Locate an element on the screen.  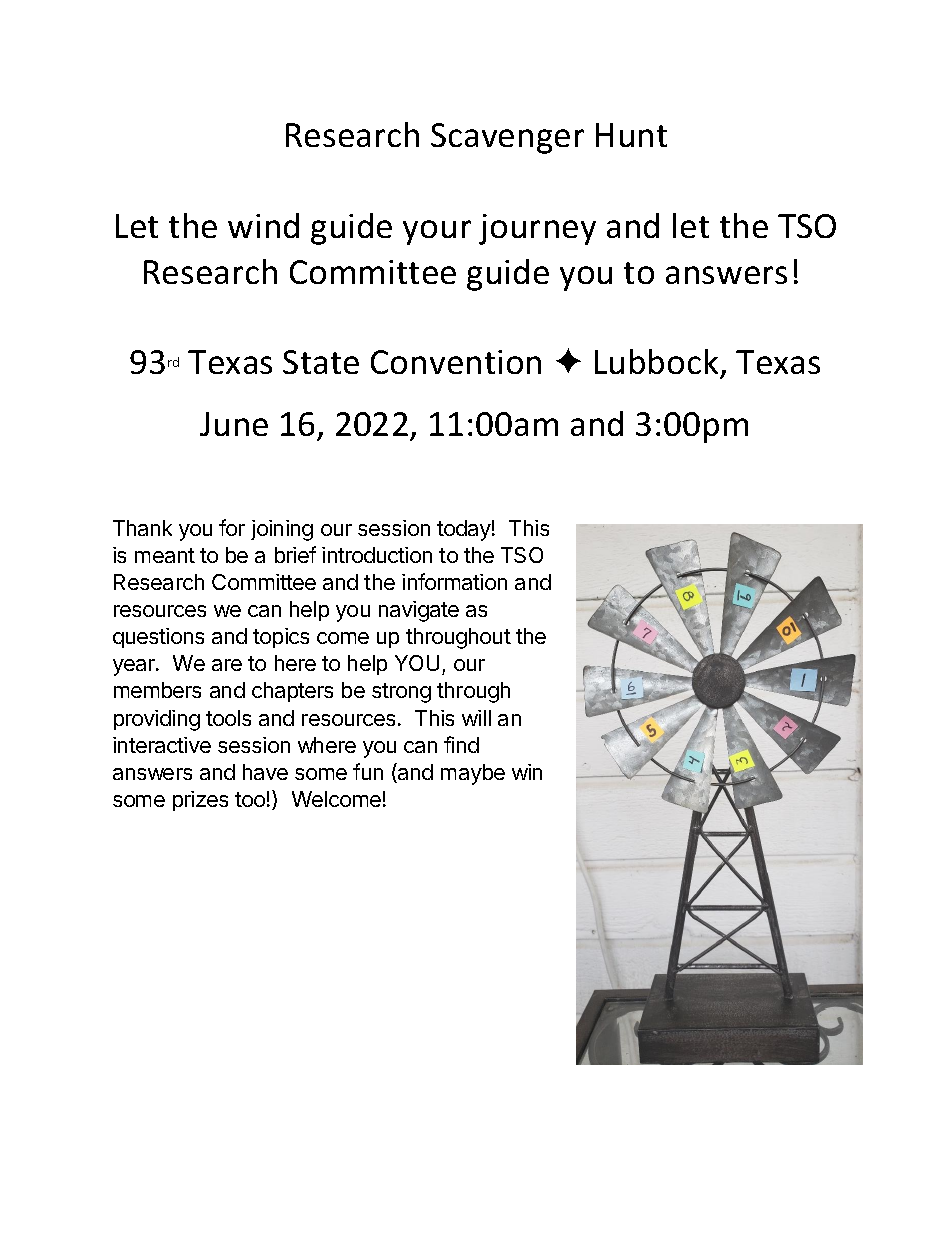
Scavenger is located at coordinates (507, 138).
